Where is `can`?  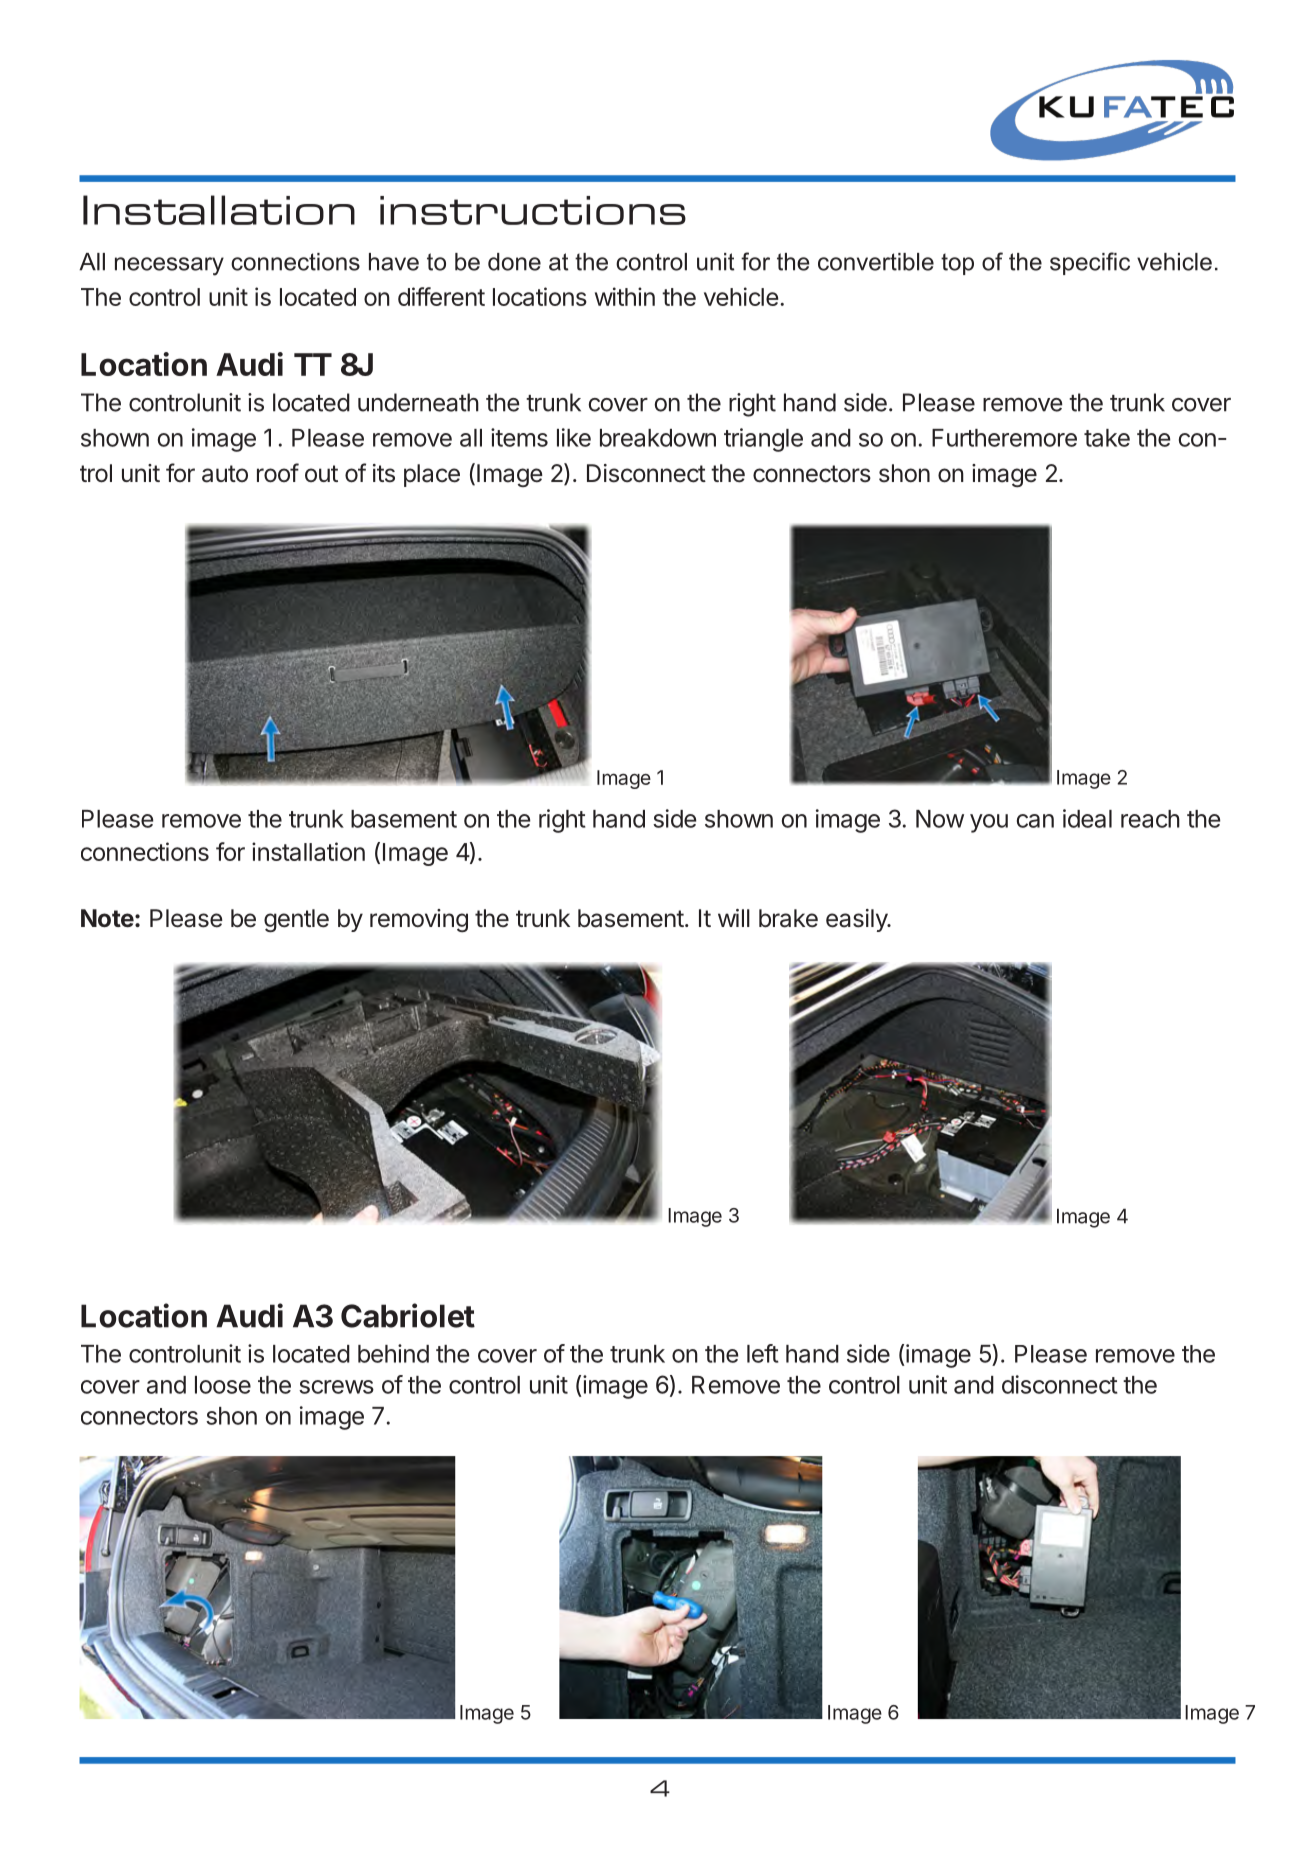 can is located at coordinates (1035, 821).
